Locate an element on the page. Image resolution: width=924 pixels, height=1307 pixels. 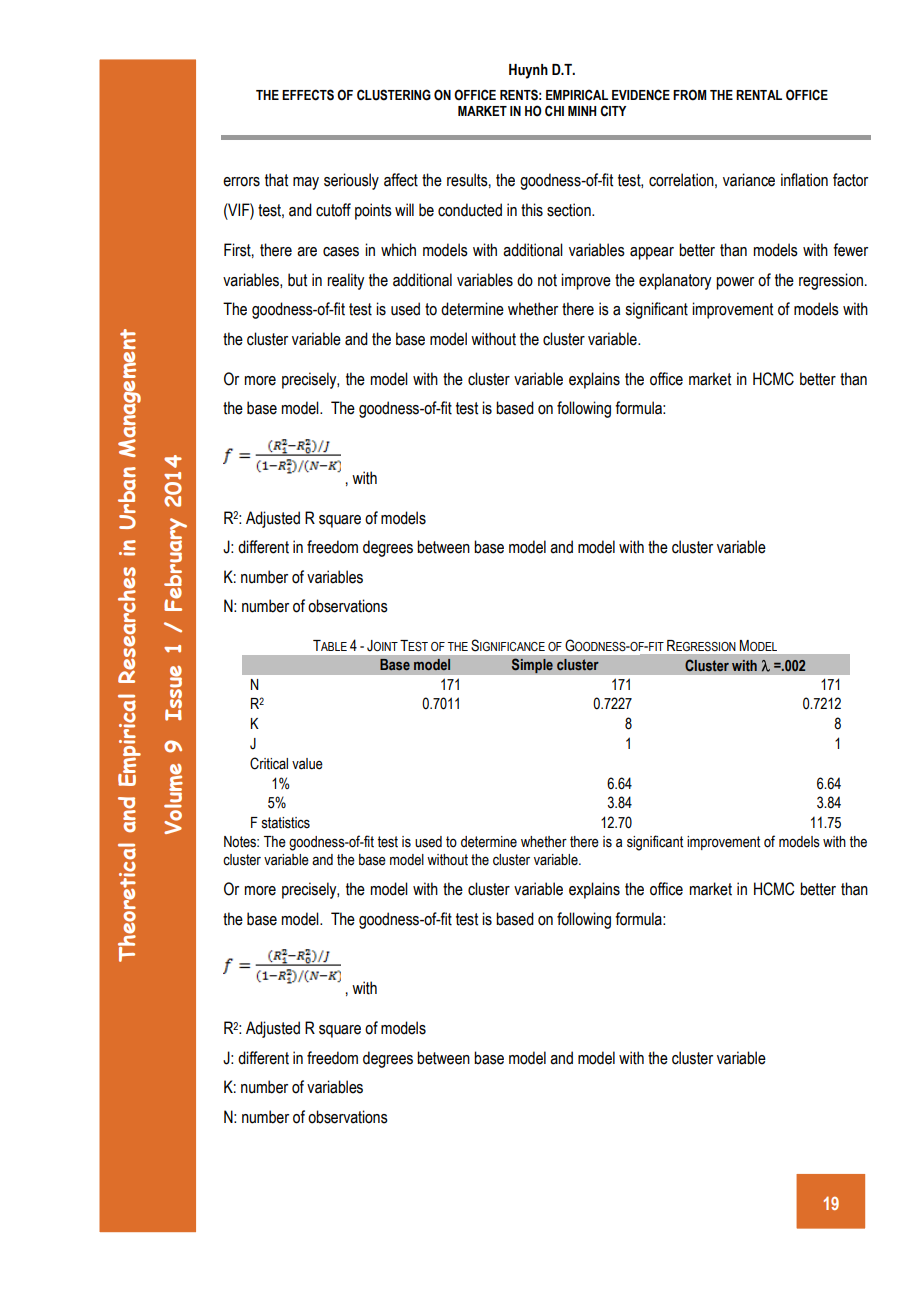
EFFECTS is located at coordinates (308, 95).
